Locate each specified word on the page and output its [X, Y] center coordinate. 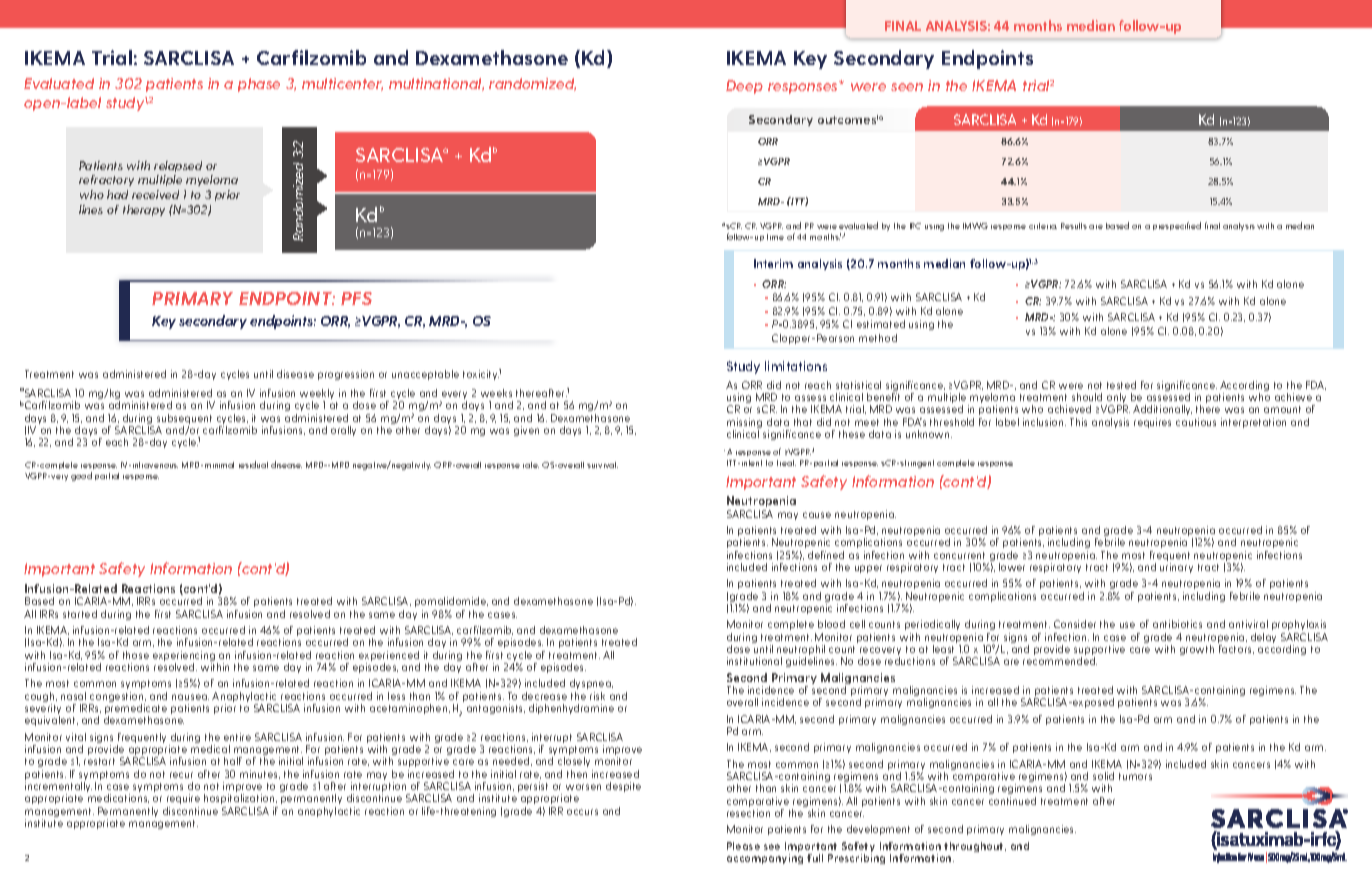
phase [259, 85]
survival [602, 465]
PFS [356, 298]
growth [1197, 650]
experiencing [185, 657]
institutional [754, 661]
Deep [744, 87]
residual [253, 464]
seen [907, 87]
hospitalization [240, 799]
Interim [773, 263]
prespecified [1177, 226]
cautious [1196, 422]
